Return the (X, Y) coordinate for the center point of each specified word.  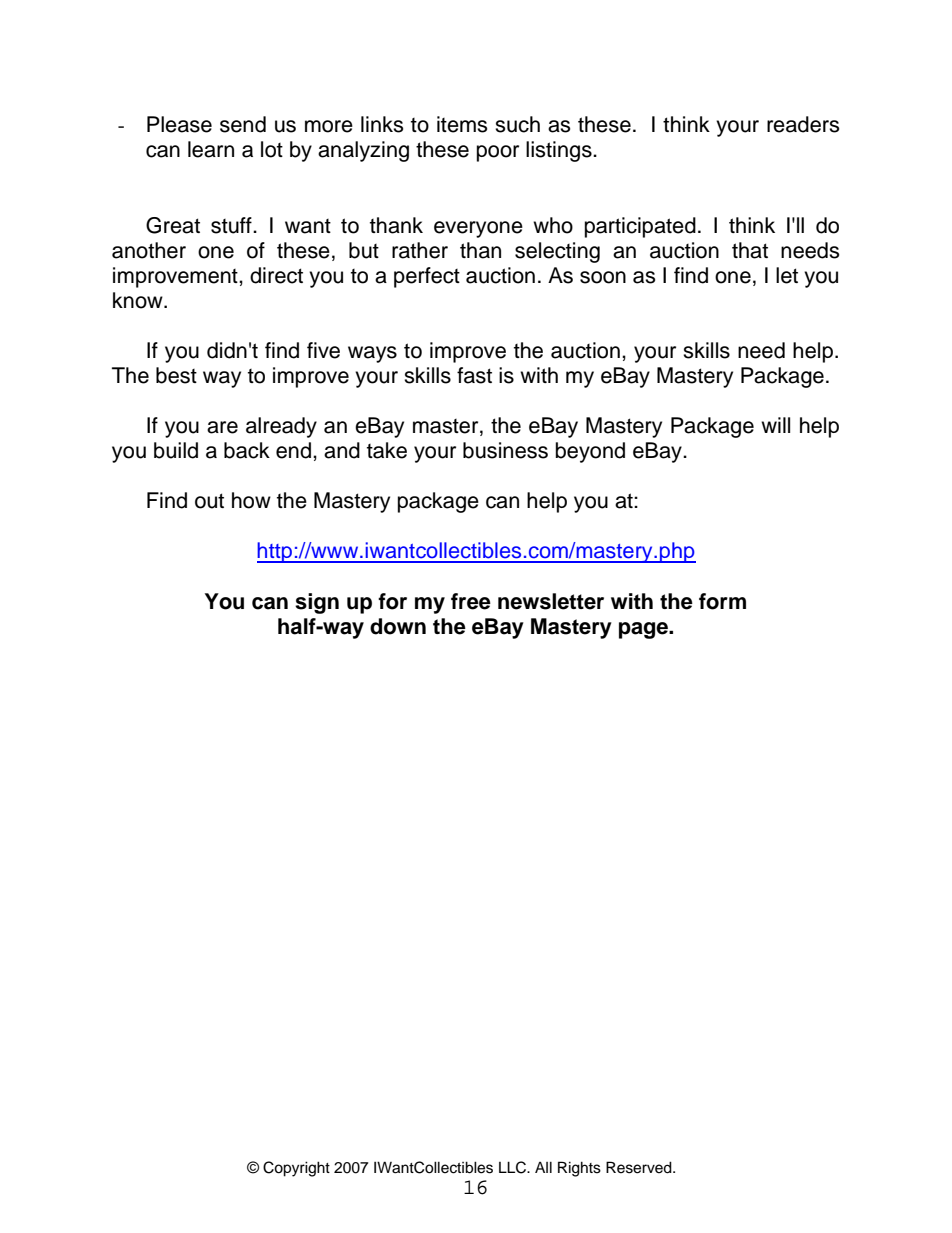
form (722, 601)
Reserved (640, 1167)
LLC (513, 1167)
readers (803, 124)
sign (317, 603)
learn (211, 149)
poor (498, 153)
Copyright (296, 1169)
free (471, 601)
